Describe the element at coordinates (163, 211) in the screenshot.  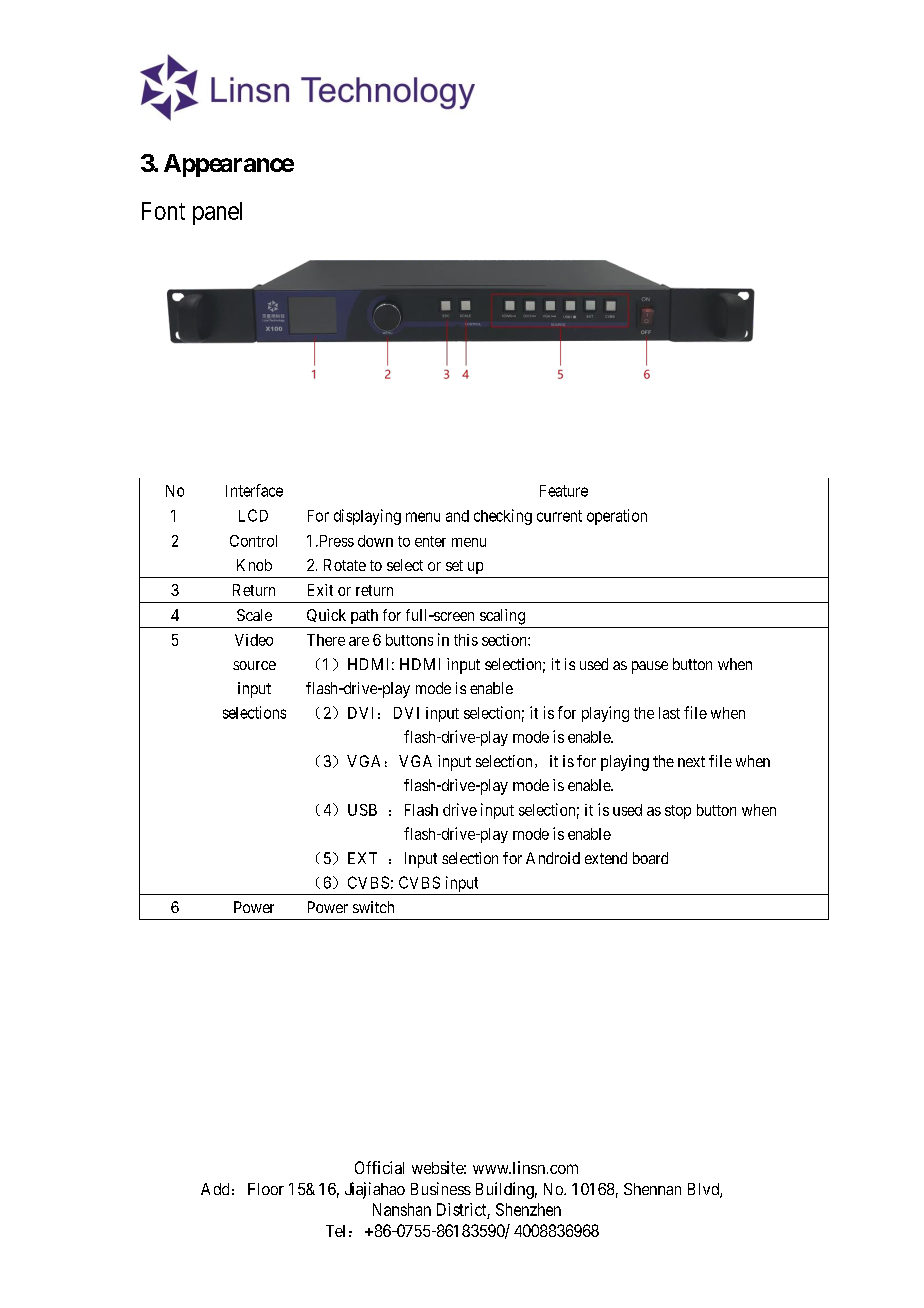
I see `Font` at that location.
